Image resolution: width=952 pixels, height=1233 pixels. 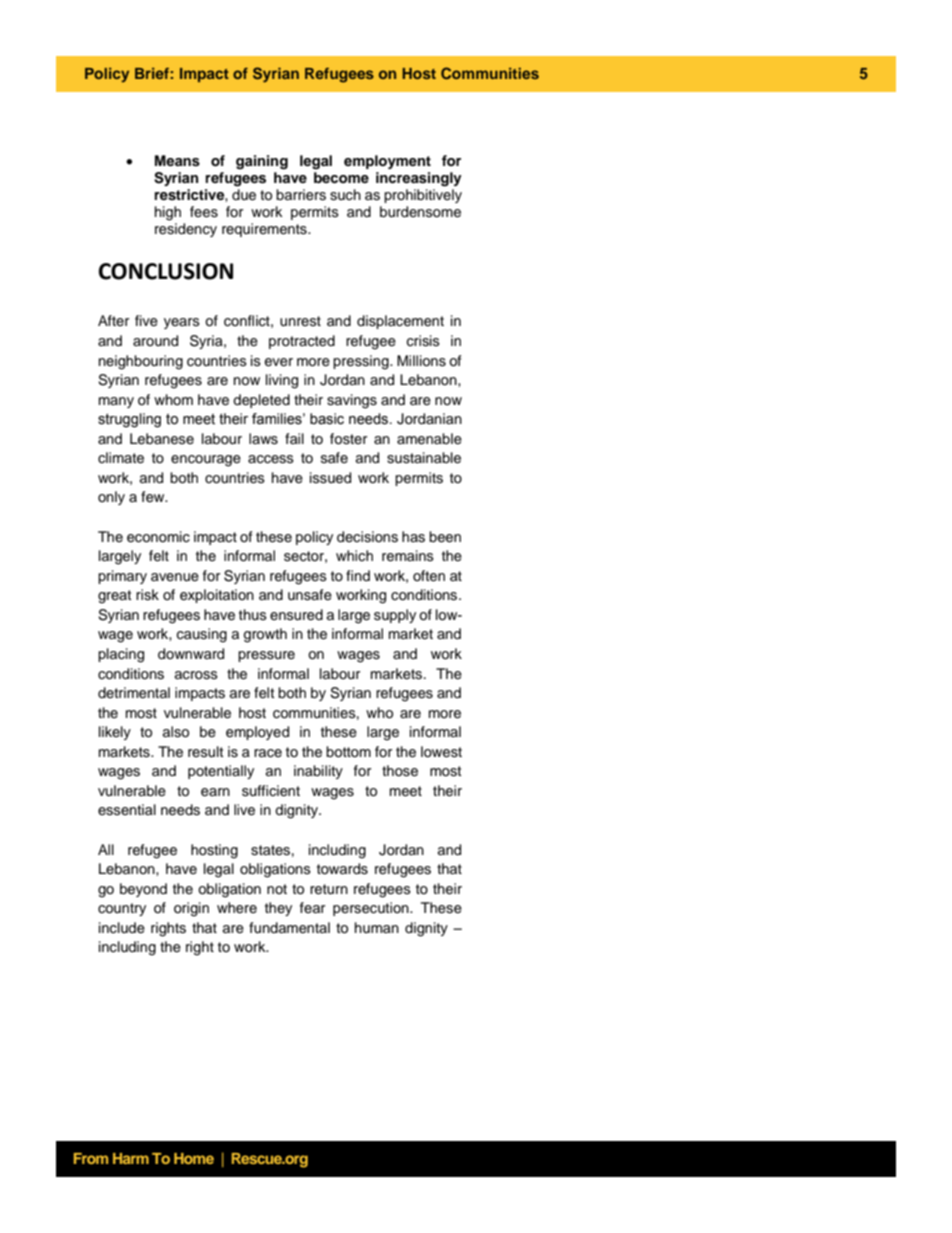 I want to click on few, so click(x=154, y=497).
